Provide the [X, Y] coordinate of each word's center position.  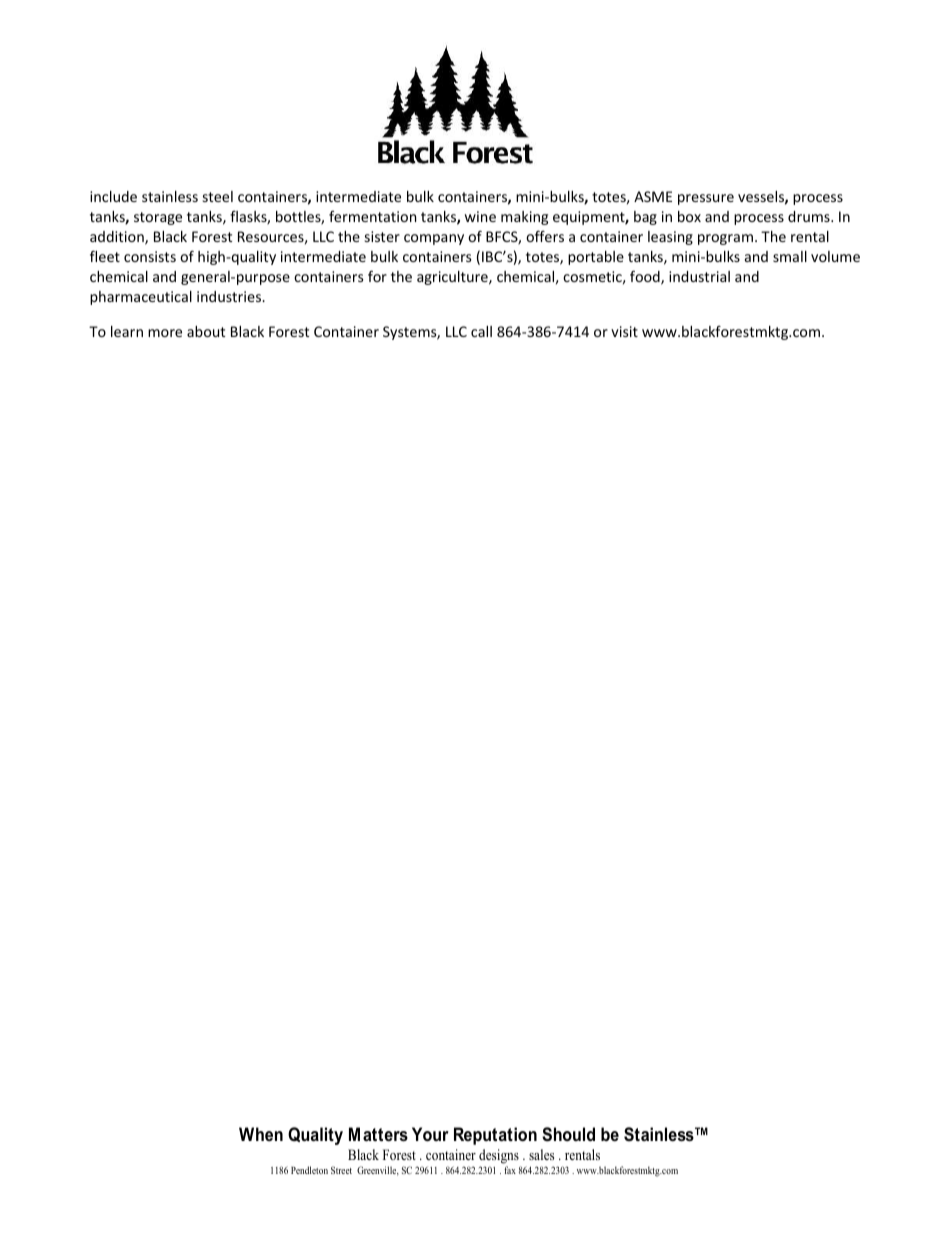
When [261, 1134]
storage [158, 218]
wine [480, 216]
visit [624, 331]
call [481, 331]
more [165, 333]
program [725, 239]
